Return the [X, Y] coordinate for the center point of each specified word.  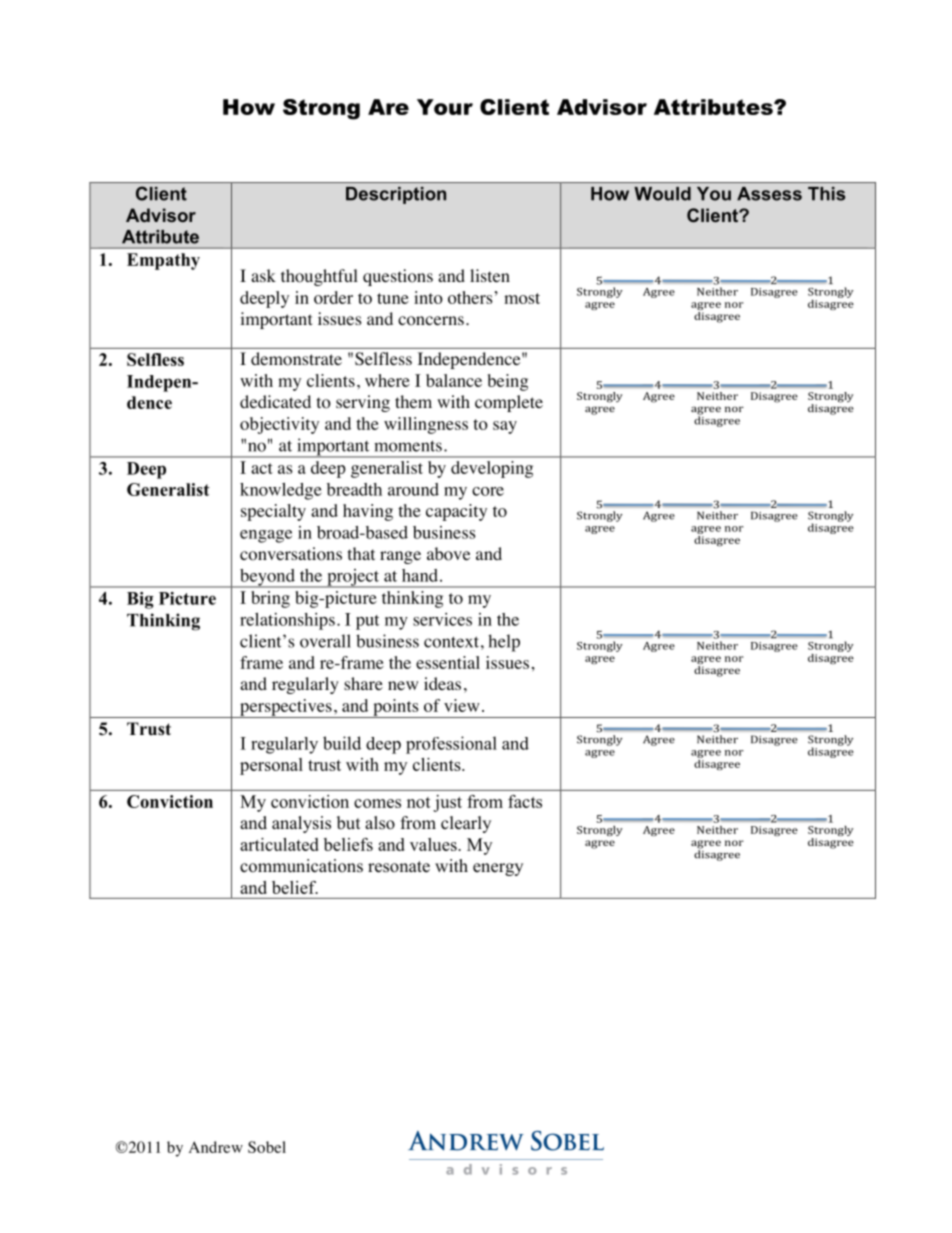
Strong [321, 109]
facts [525, 801]
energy [498, 869]
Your [445, 107]
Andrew [216, 1147]
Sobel [267, 1147]
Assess [769, 194]
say [505, 427]
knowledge [281, 491]
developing [492, 469]
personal [271, 766]
